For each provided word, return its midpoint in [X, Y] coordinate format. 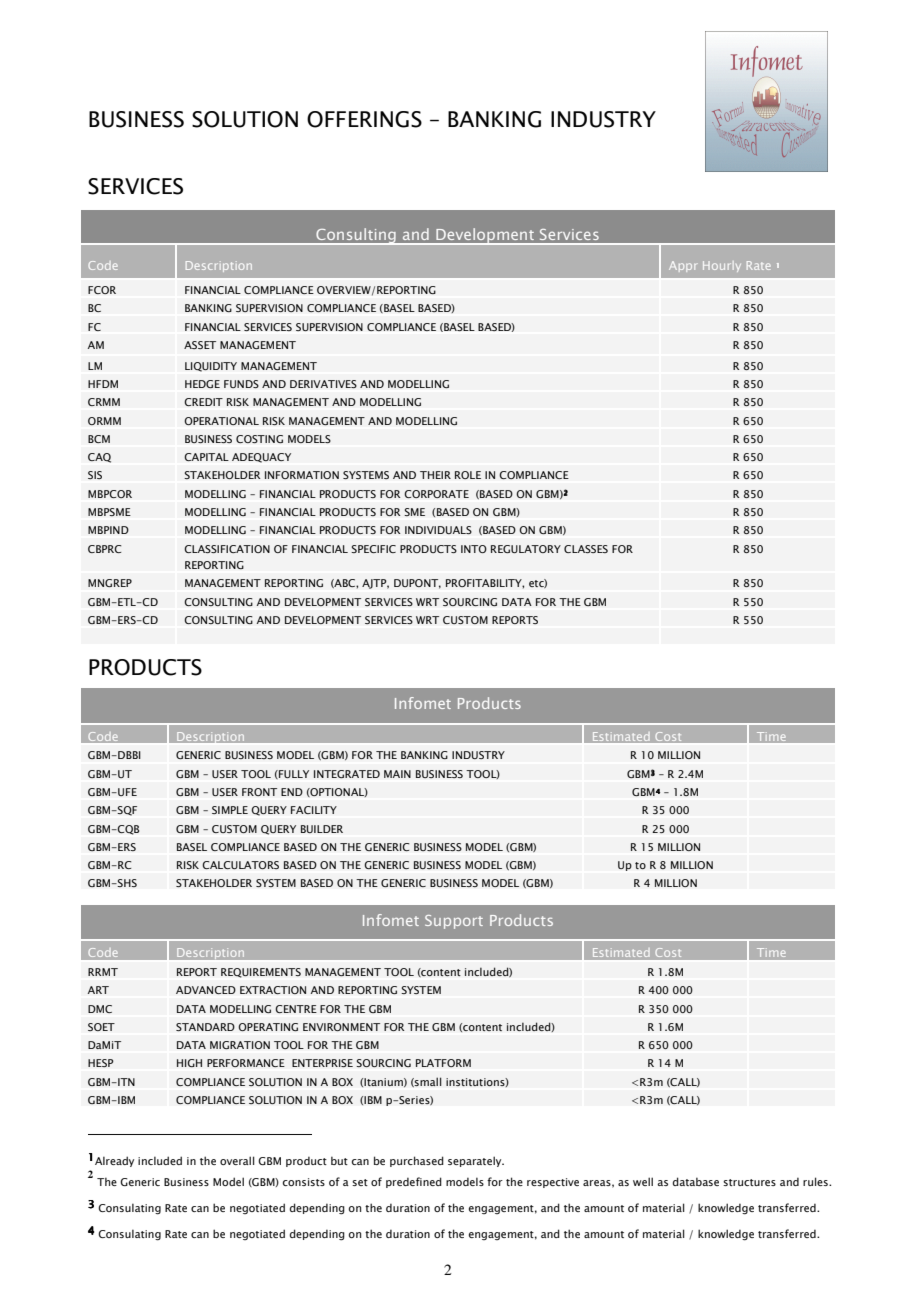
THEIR [435, 475]
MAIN [397, 774]
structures [749, 1182]
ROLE [468, 475]
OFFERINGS [364, 119]
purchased [417, 1161]
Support [454, 922]
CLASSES [586, 549]
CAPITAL [206, 457]
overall [237, 1160]
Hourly [722, 266]
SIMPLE [230, 810]
